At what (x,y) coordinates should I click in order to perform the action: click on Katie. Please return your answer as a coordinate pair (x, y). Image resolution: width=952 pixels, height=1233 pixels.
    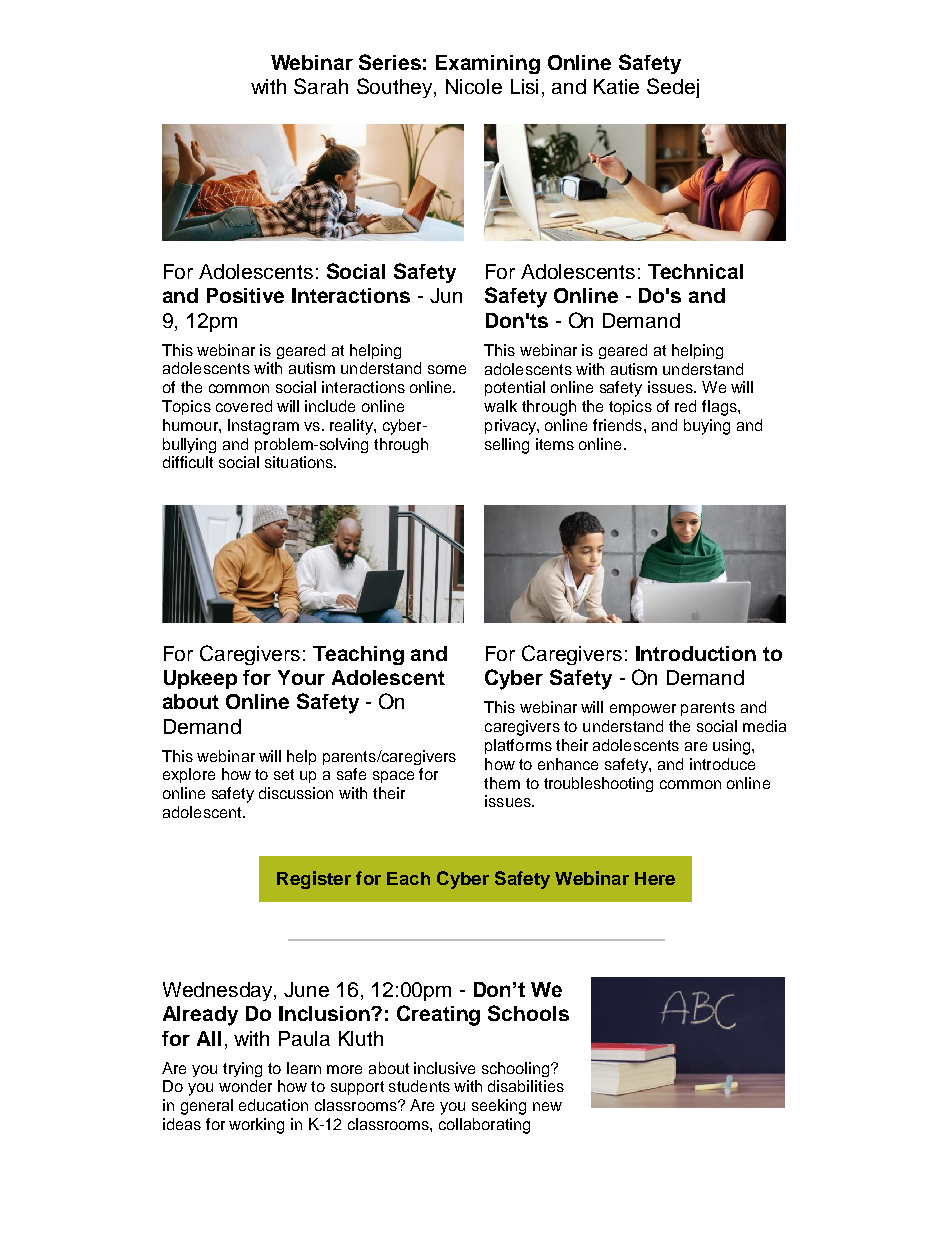
    Looking at the image, I should click on (616, 86).
